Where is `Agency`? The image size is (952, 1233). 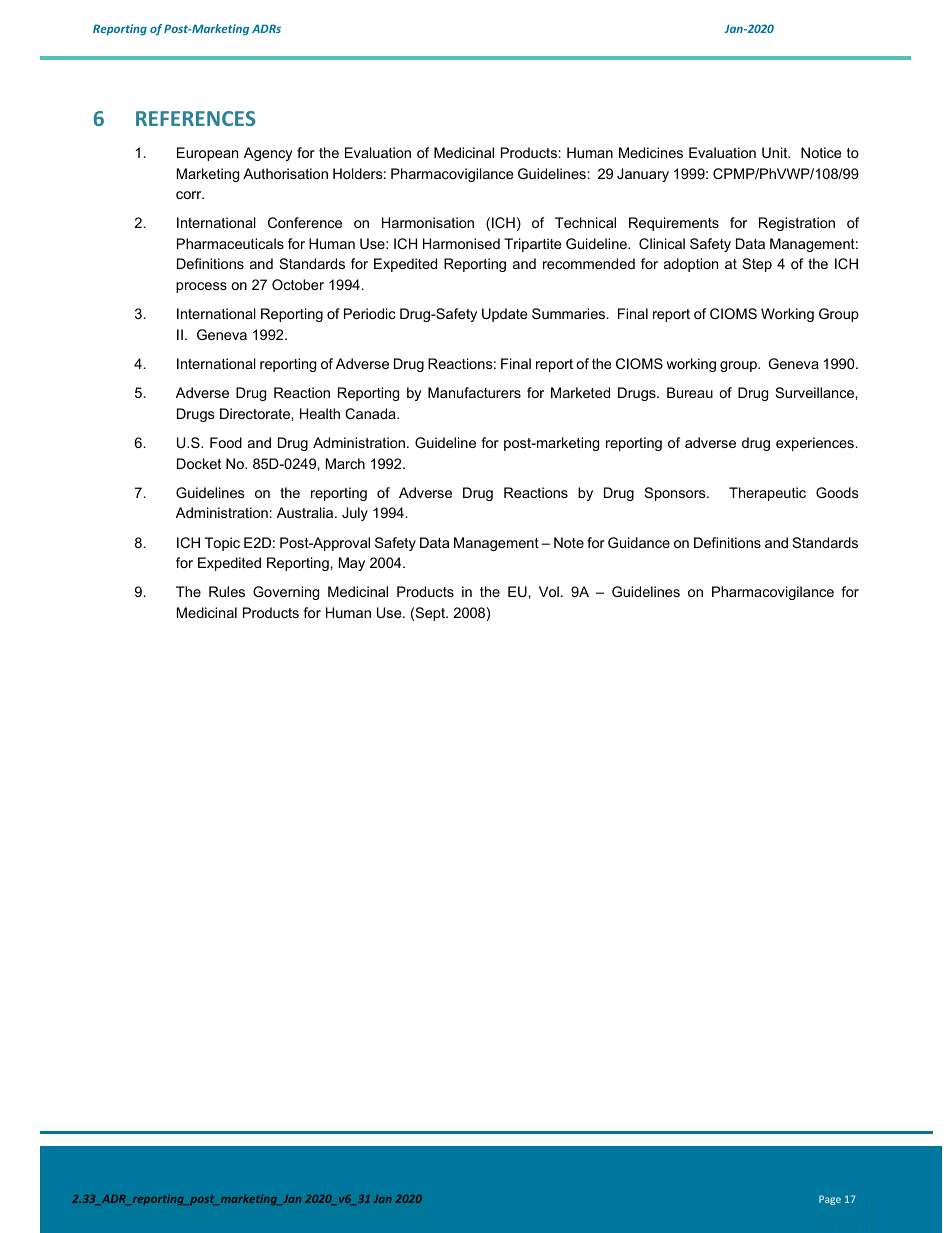
Agency is located at coordinates (268, 154).
